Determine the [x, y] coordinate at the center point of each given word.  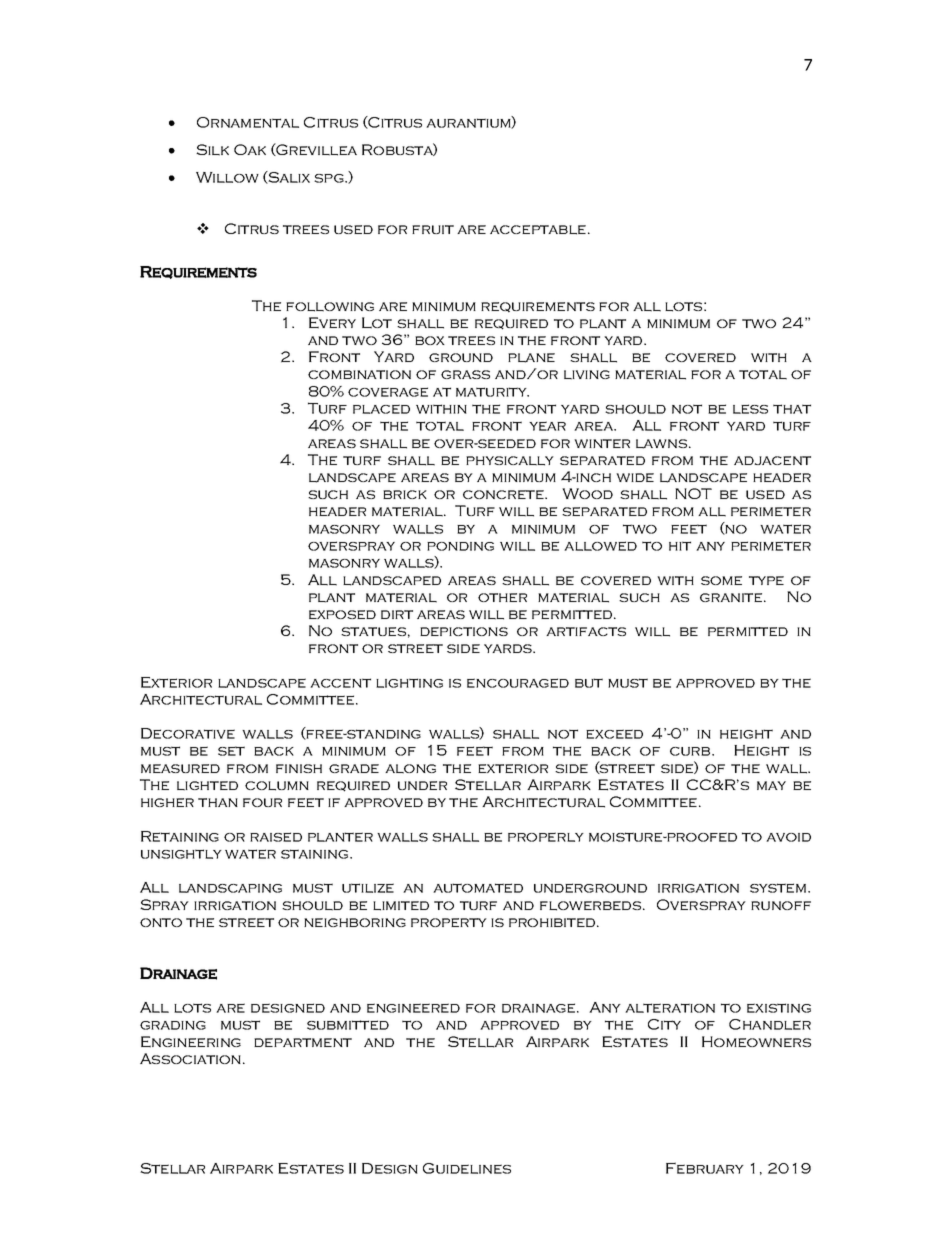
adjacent [772, 460]
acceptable [538, 230]
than [218, 802]
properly [546, 837]
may [771, 785]
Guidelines [467, 1168]
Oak [250, 149]
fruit [433, 229]
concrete [504, 494]
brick [405, 494]
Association [190, 1058]
